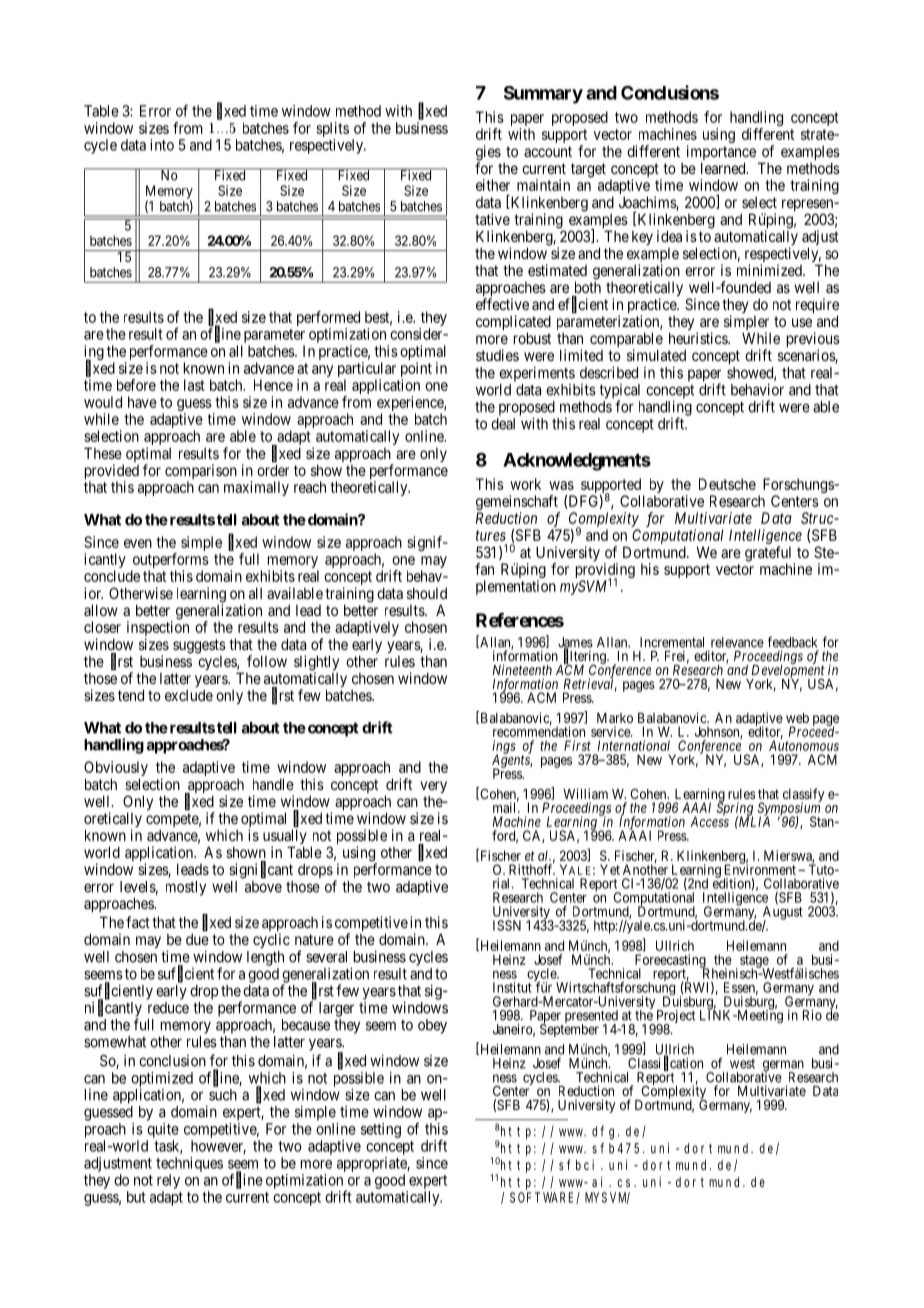 This screenshot has width=924, height=1308. Describe the element at coordinates (199, 646) in the screenshot. I see `suggests` at that location.
